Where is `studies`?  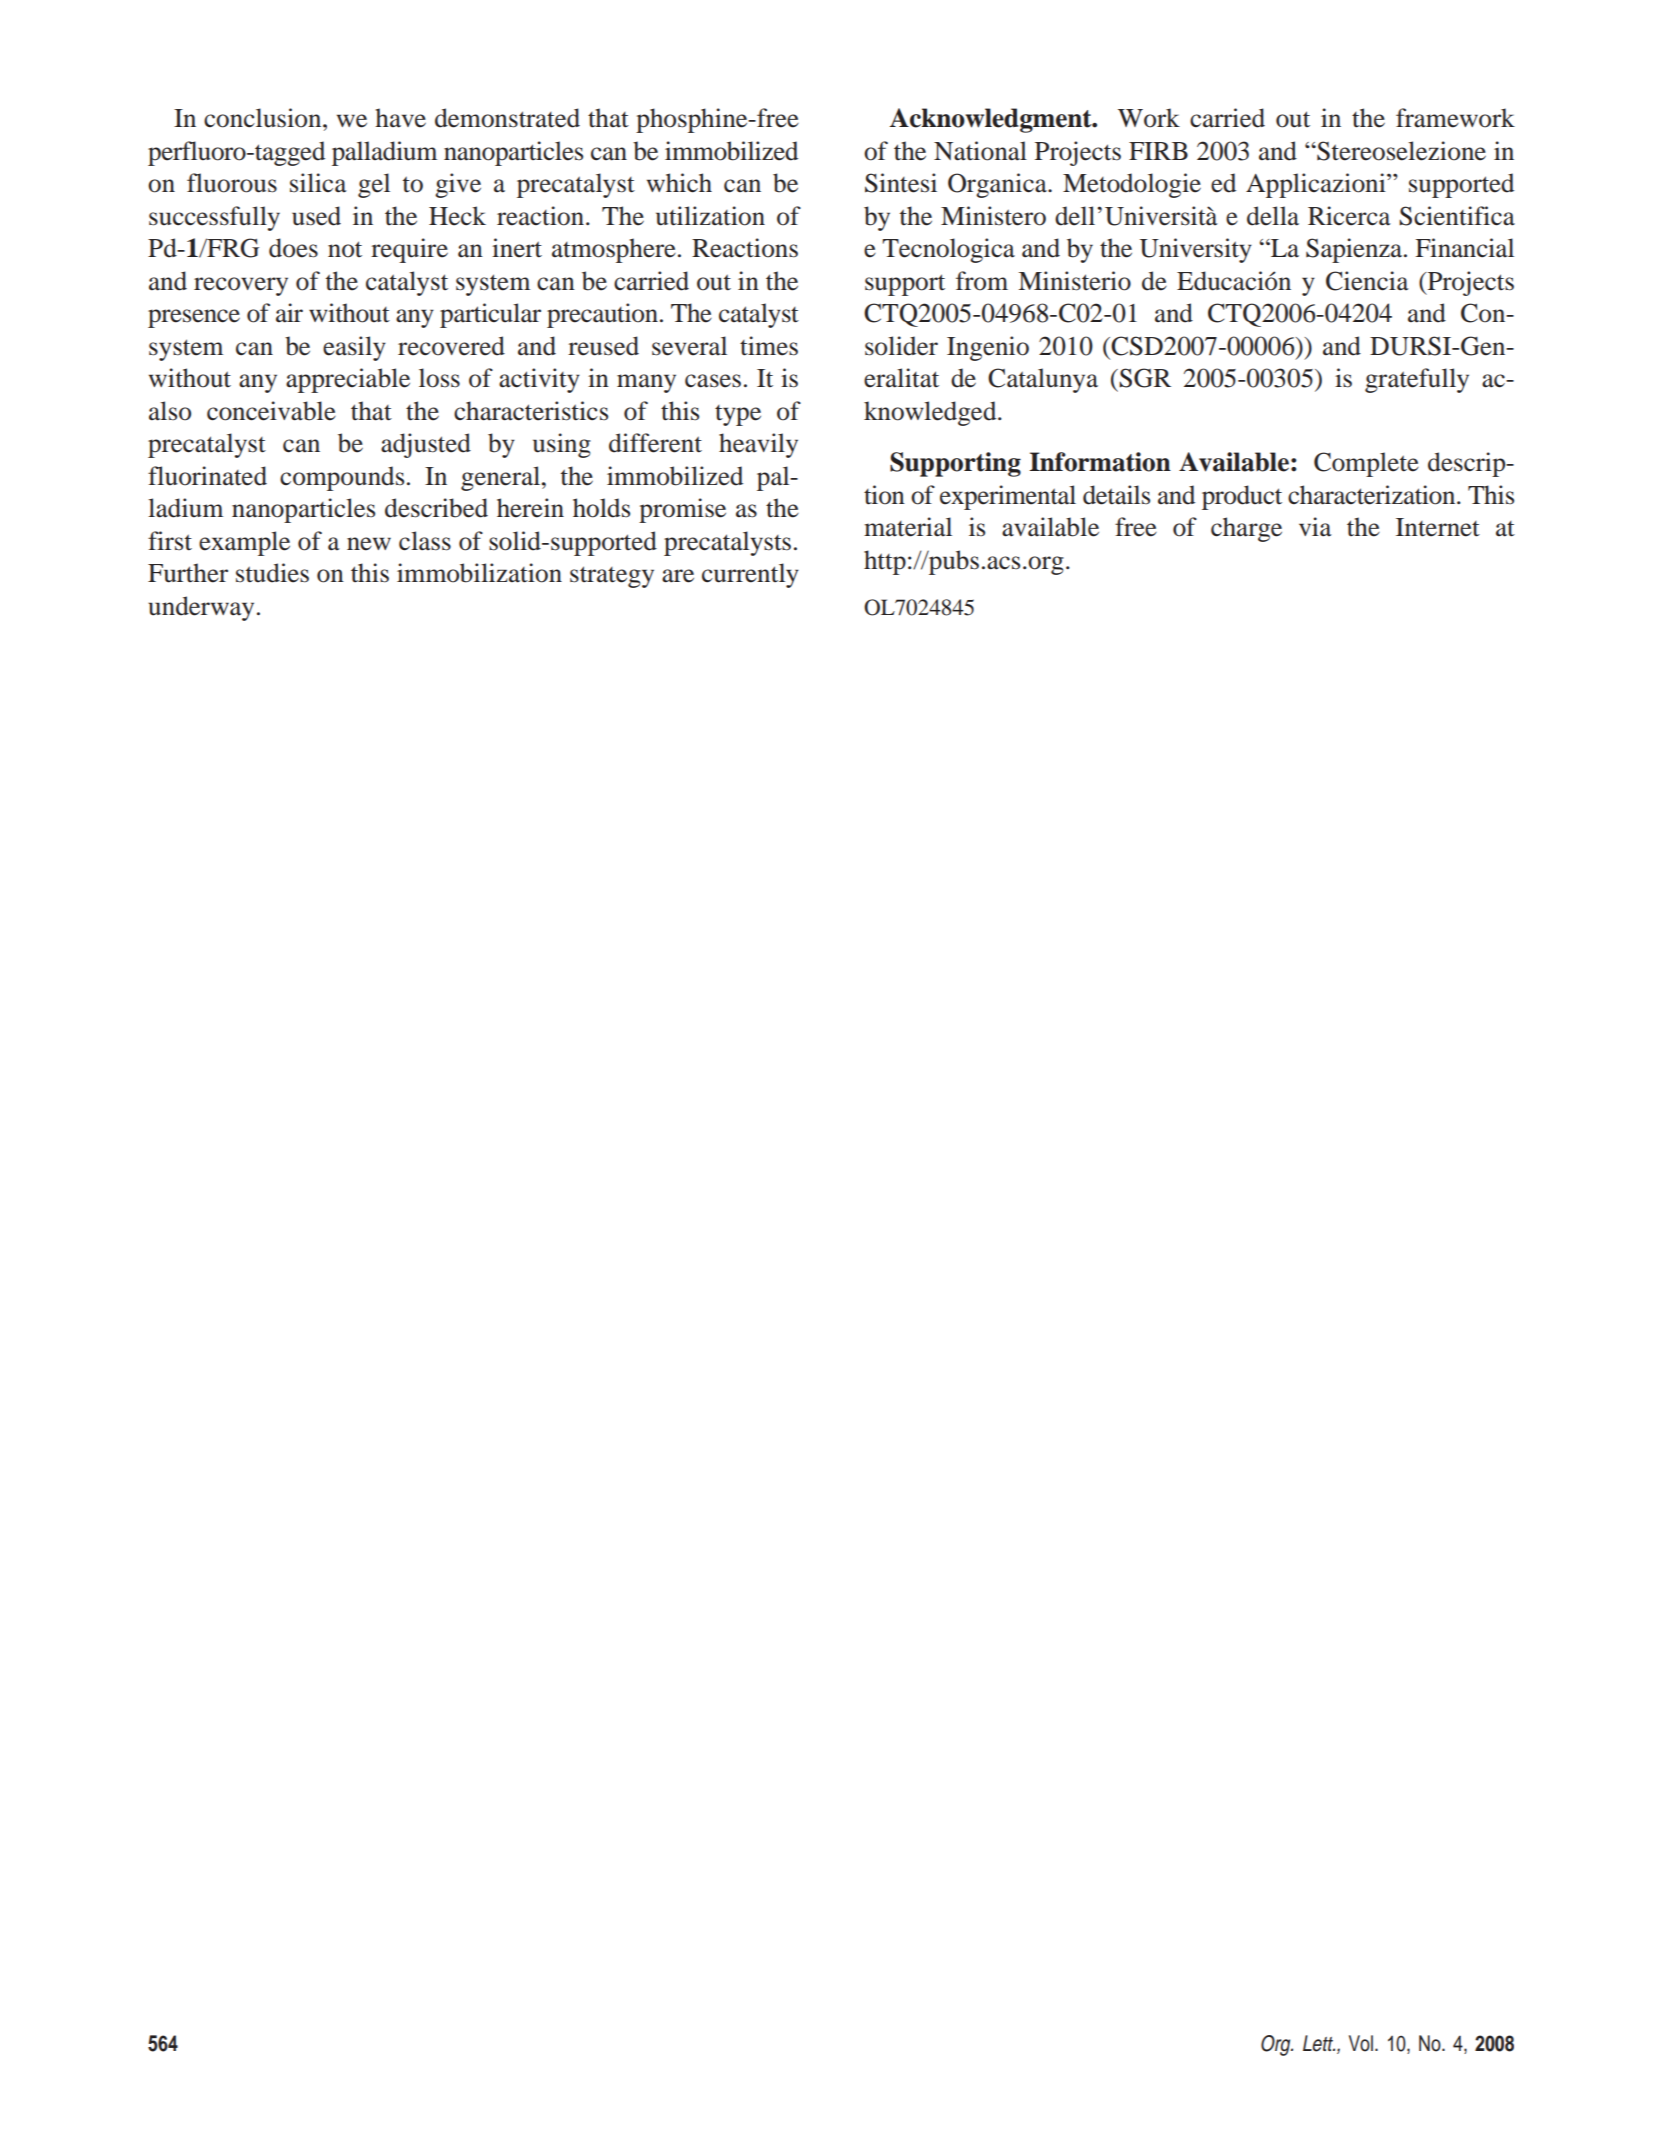
studies is located at coordinates (272, 573).
